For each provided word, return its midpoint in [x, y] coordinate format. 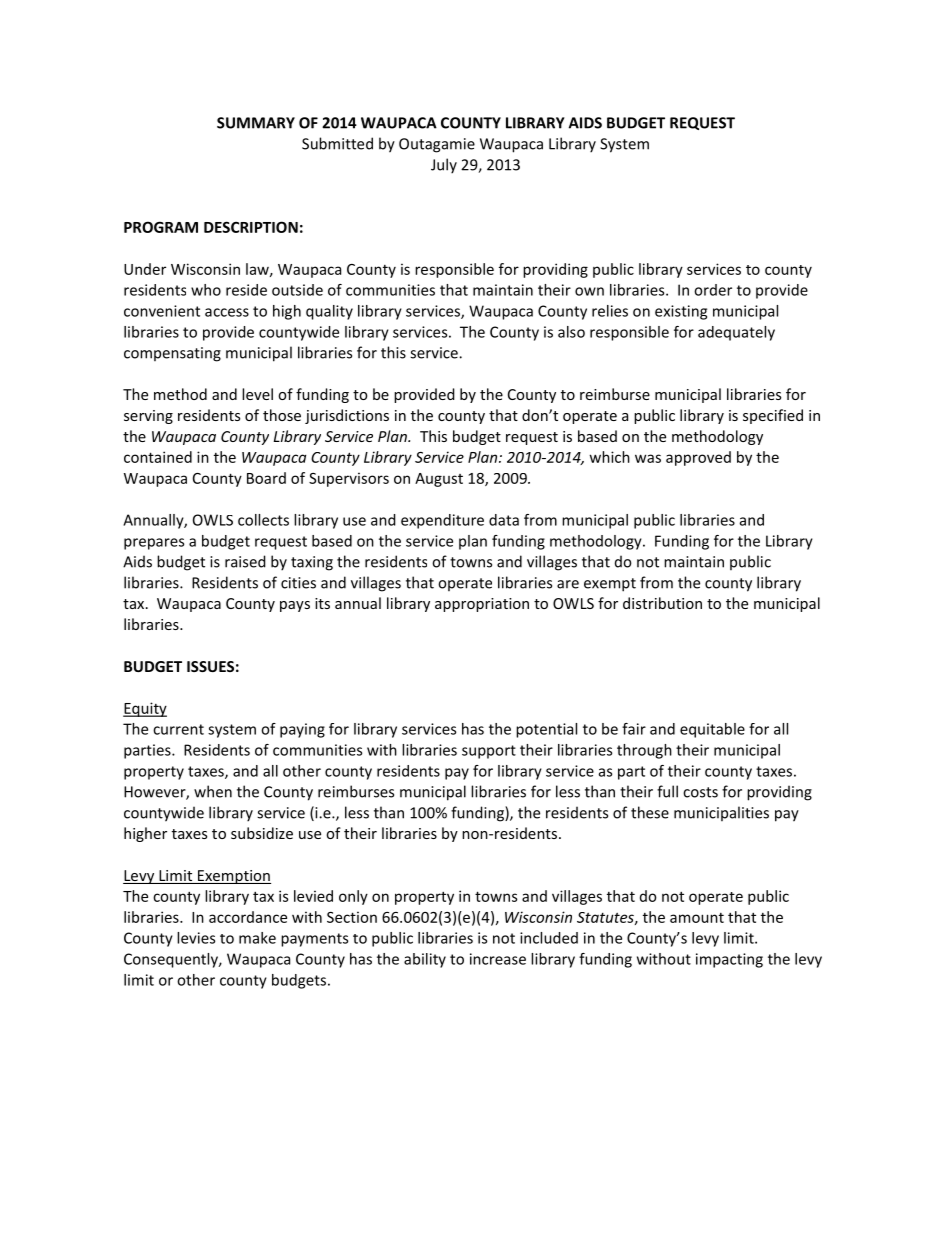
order [713, 290]
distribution [662, 603]
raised [245, 561]
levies [196, 938]
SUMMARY [256, 123]
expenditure [442, 521]
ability [425, 960]
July [444, 166]
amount [697, 918]
